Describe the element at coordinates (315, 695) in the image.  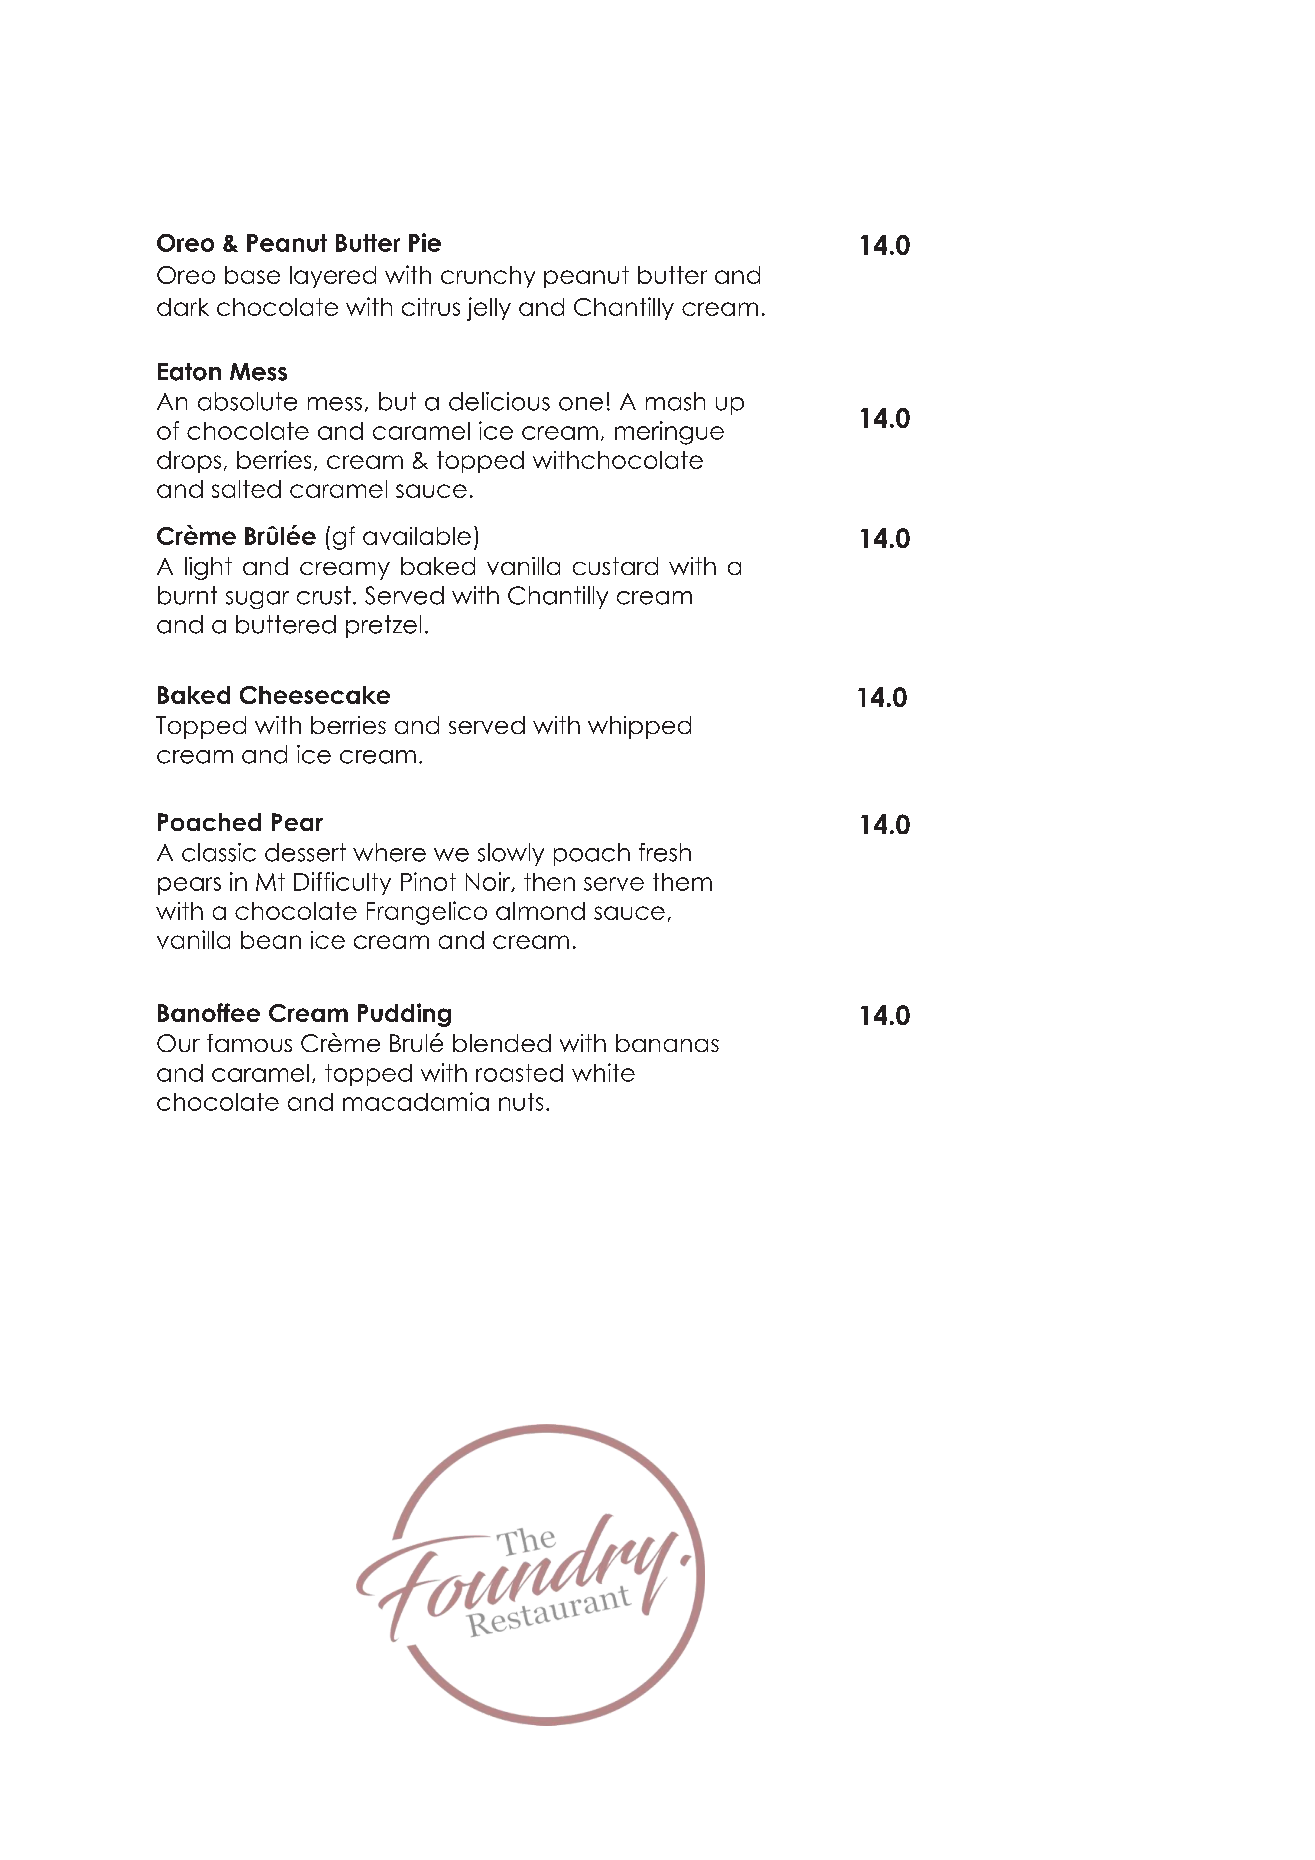
I see `Cheesecake` at that location.
